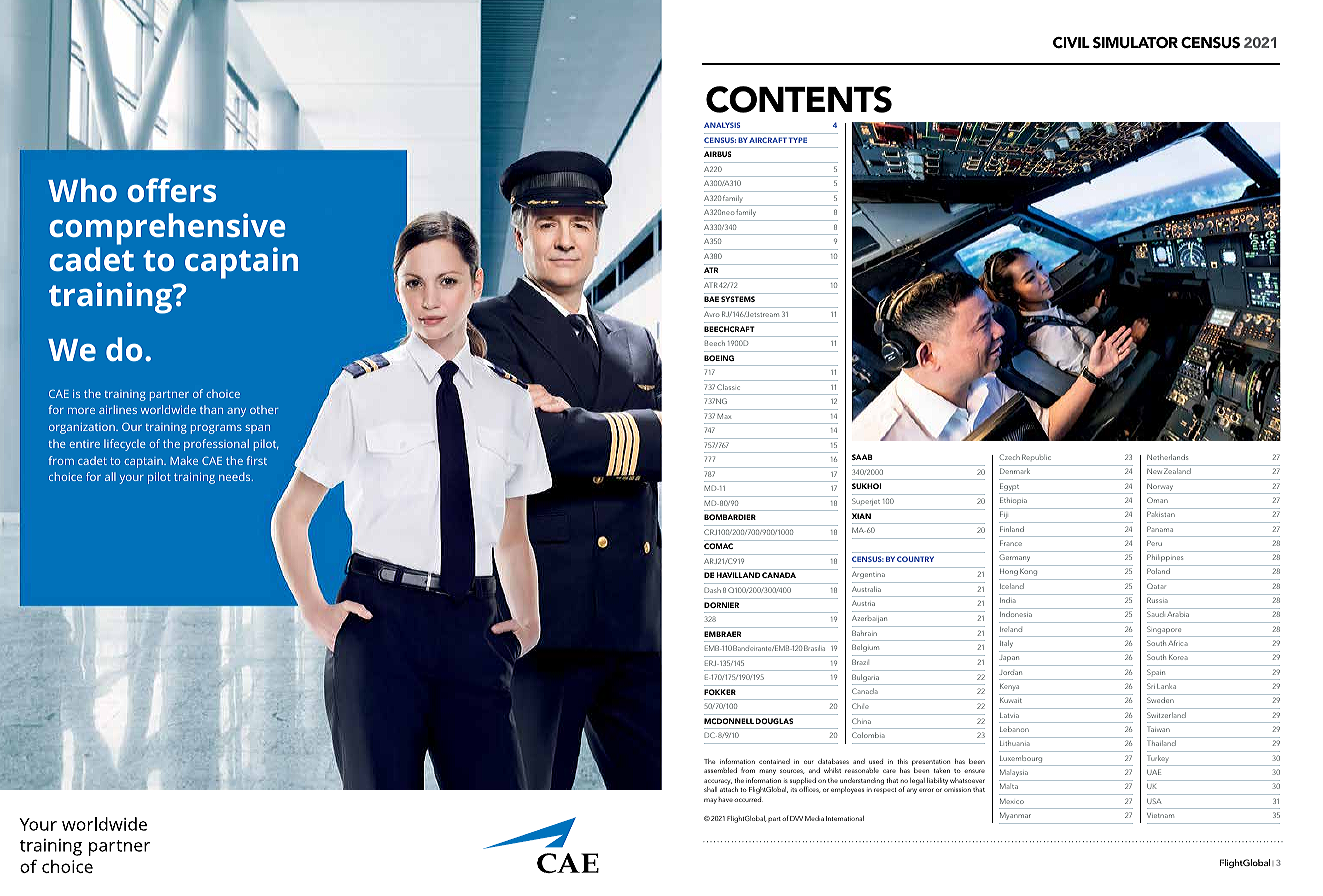 This screenshot has height=896, width=1323. I want to click on shall, so click(710, 789).
